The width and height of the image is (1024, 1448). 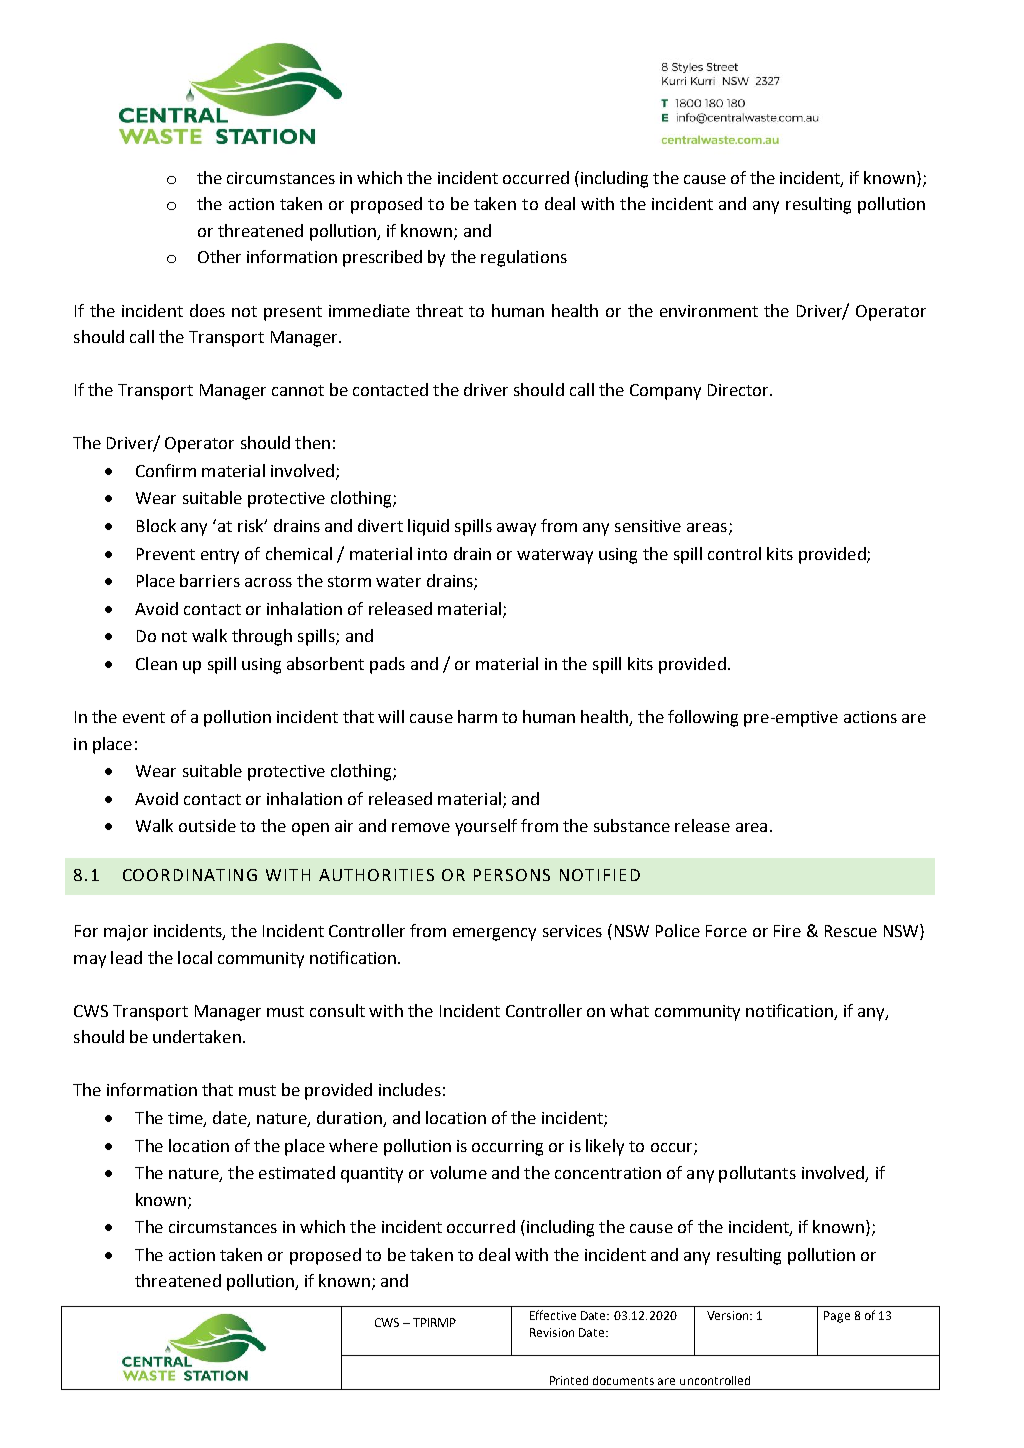 I want to click on Revision, so click(x=552, y=1332).
